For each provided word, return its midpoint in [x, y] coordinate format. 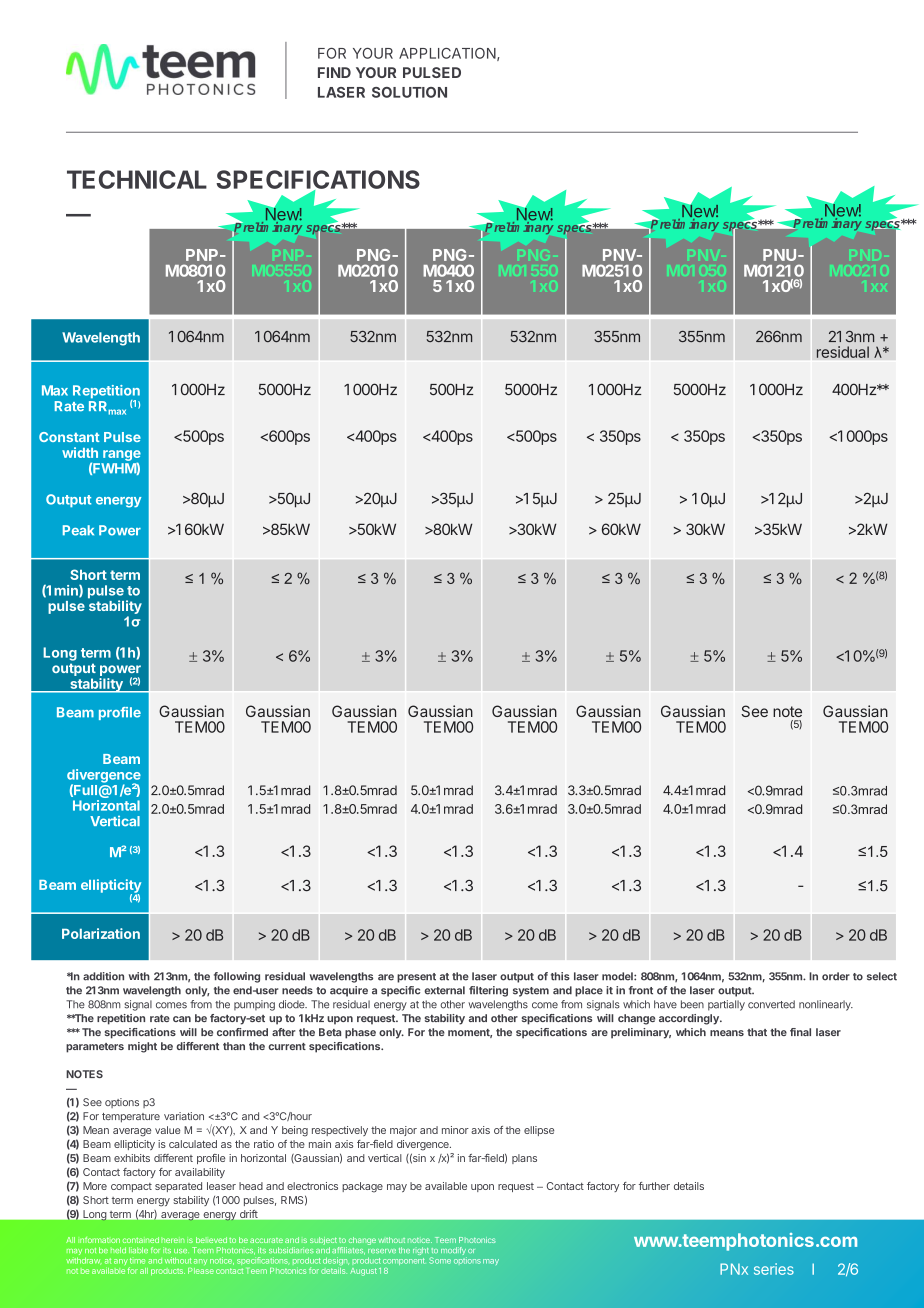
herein [172, 1240]
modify [454, 1252]
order [836, 976]
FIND [334, 72]
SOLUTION [409, 92]
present [416, 978]
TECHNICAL [137, 179]
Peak [78, 530]
